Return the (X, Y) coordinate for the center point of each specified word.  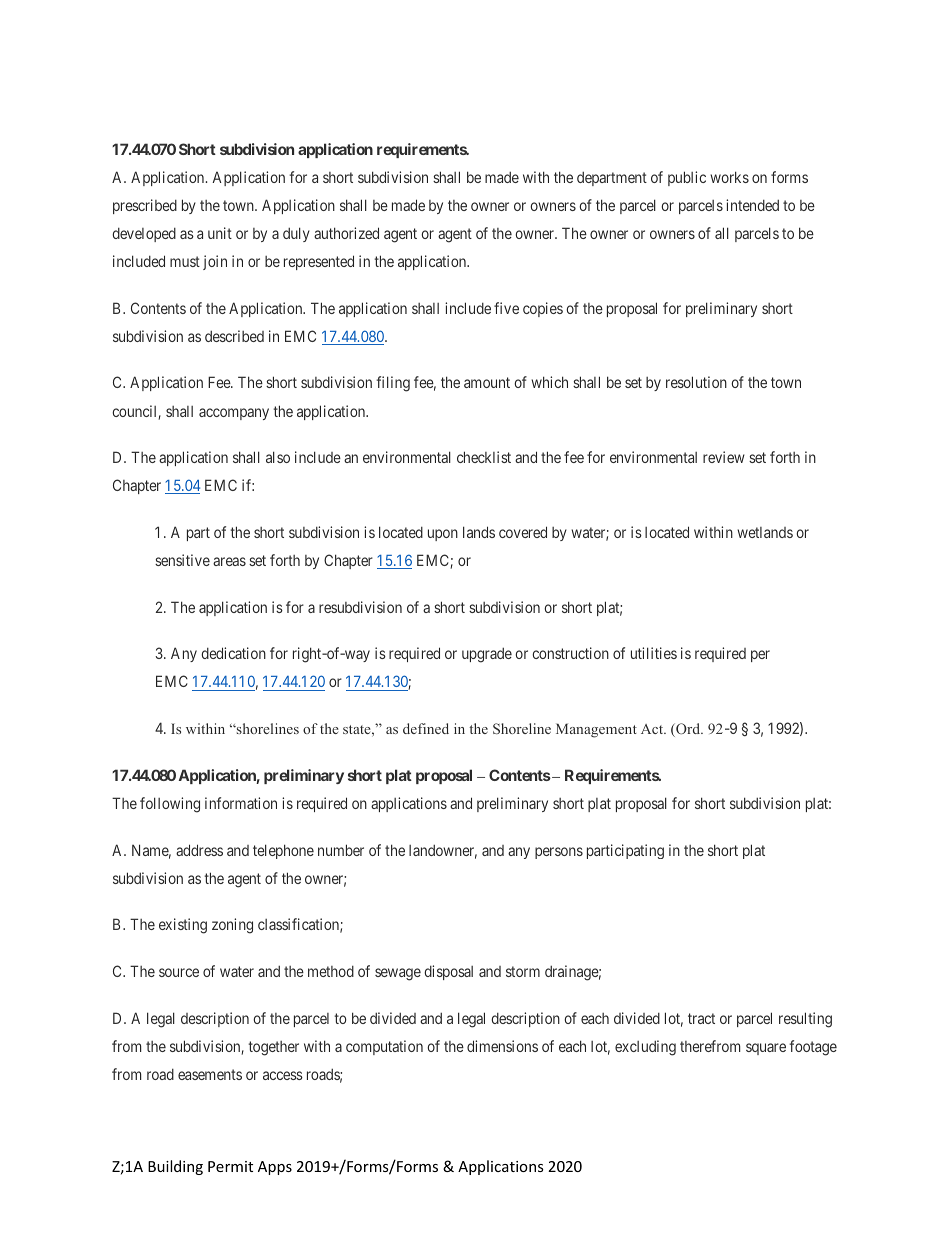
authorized (346, 233)
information (241, 803)
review (724, 457)
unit (220, 233)
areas (229, 561)
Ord (688, 730)
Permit (230, 1166)
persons (559, 853)
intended (752, 205)
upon (443, 535)
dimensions (502, 1046)
